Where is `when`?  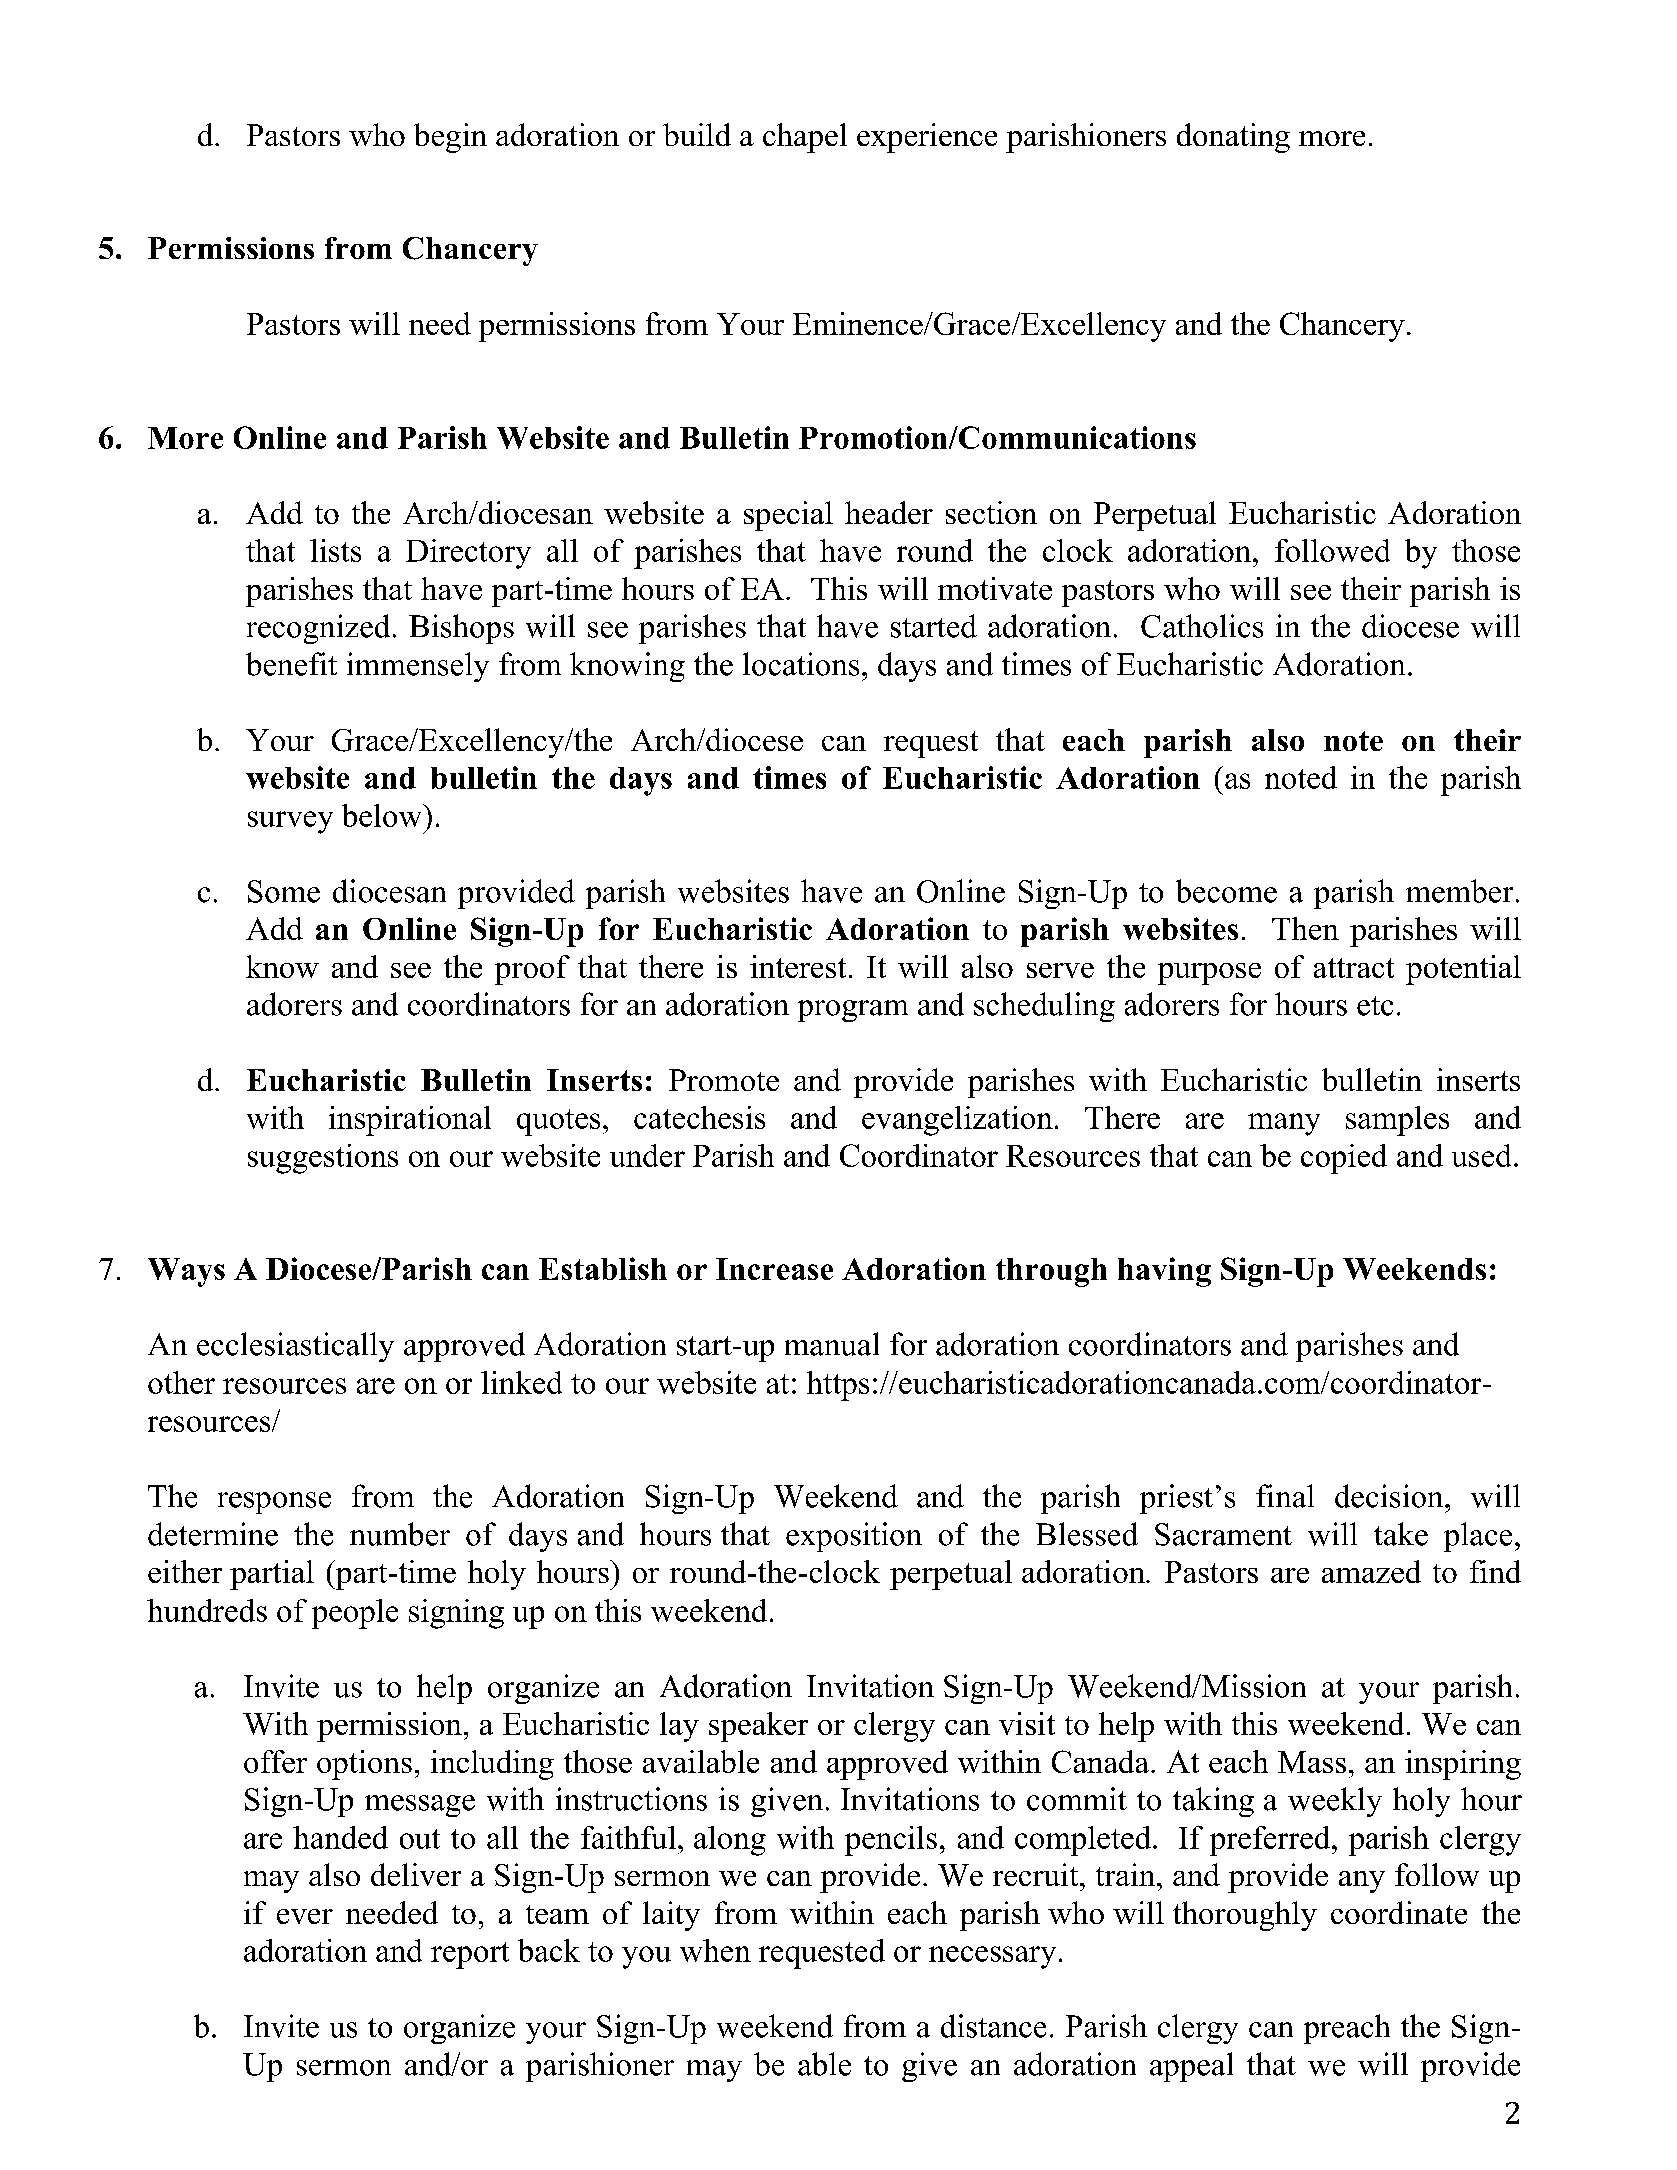
when is located at coordinates (715, 1950).
